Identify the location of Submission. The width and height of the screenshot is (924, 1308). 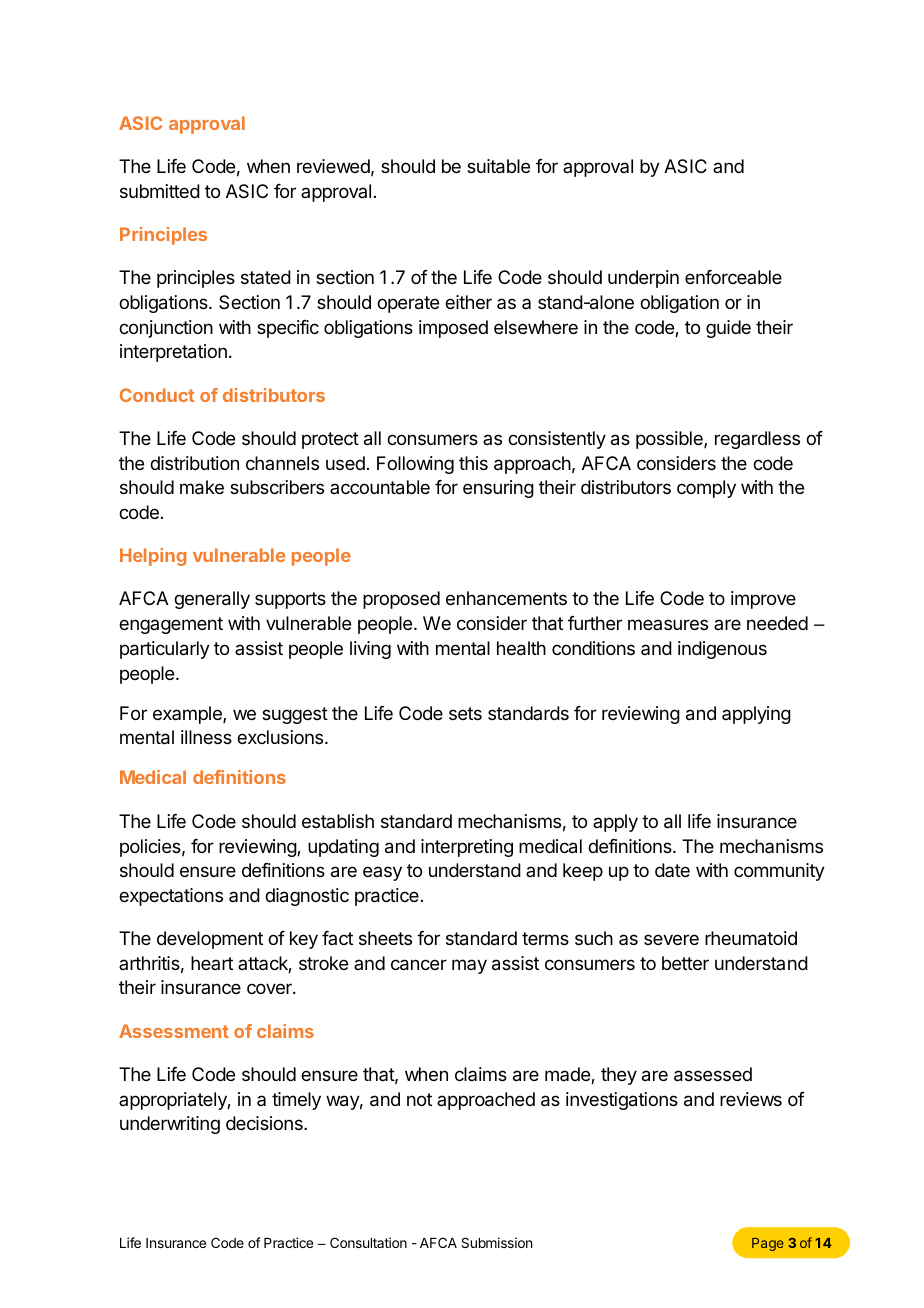
(496, 1242).
